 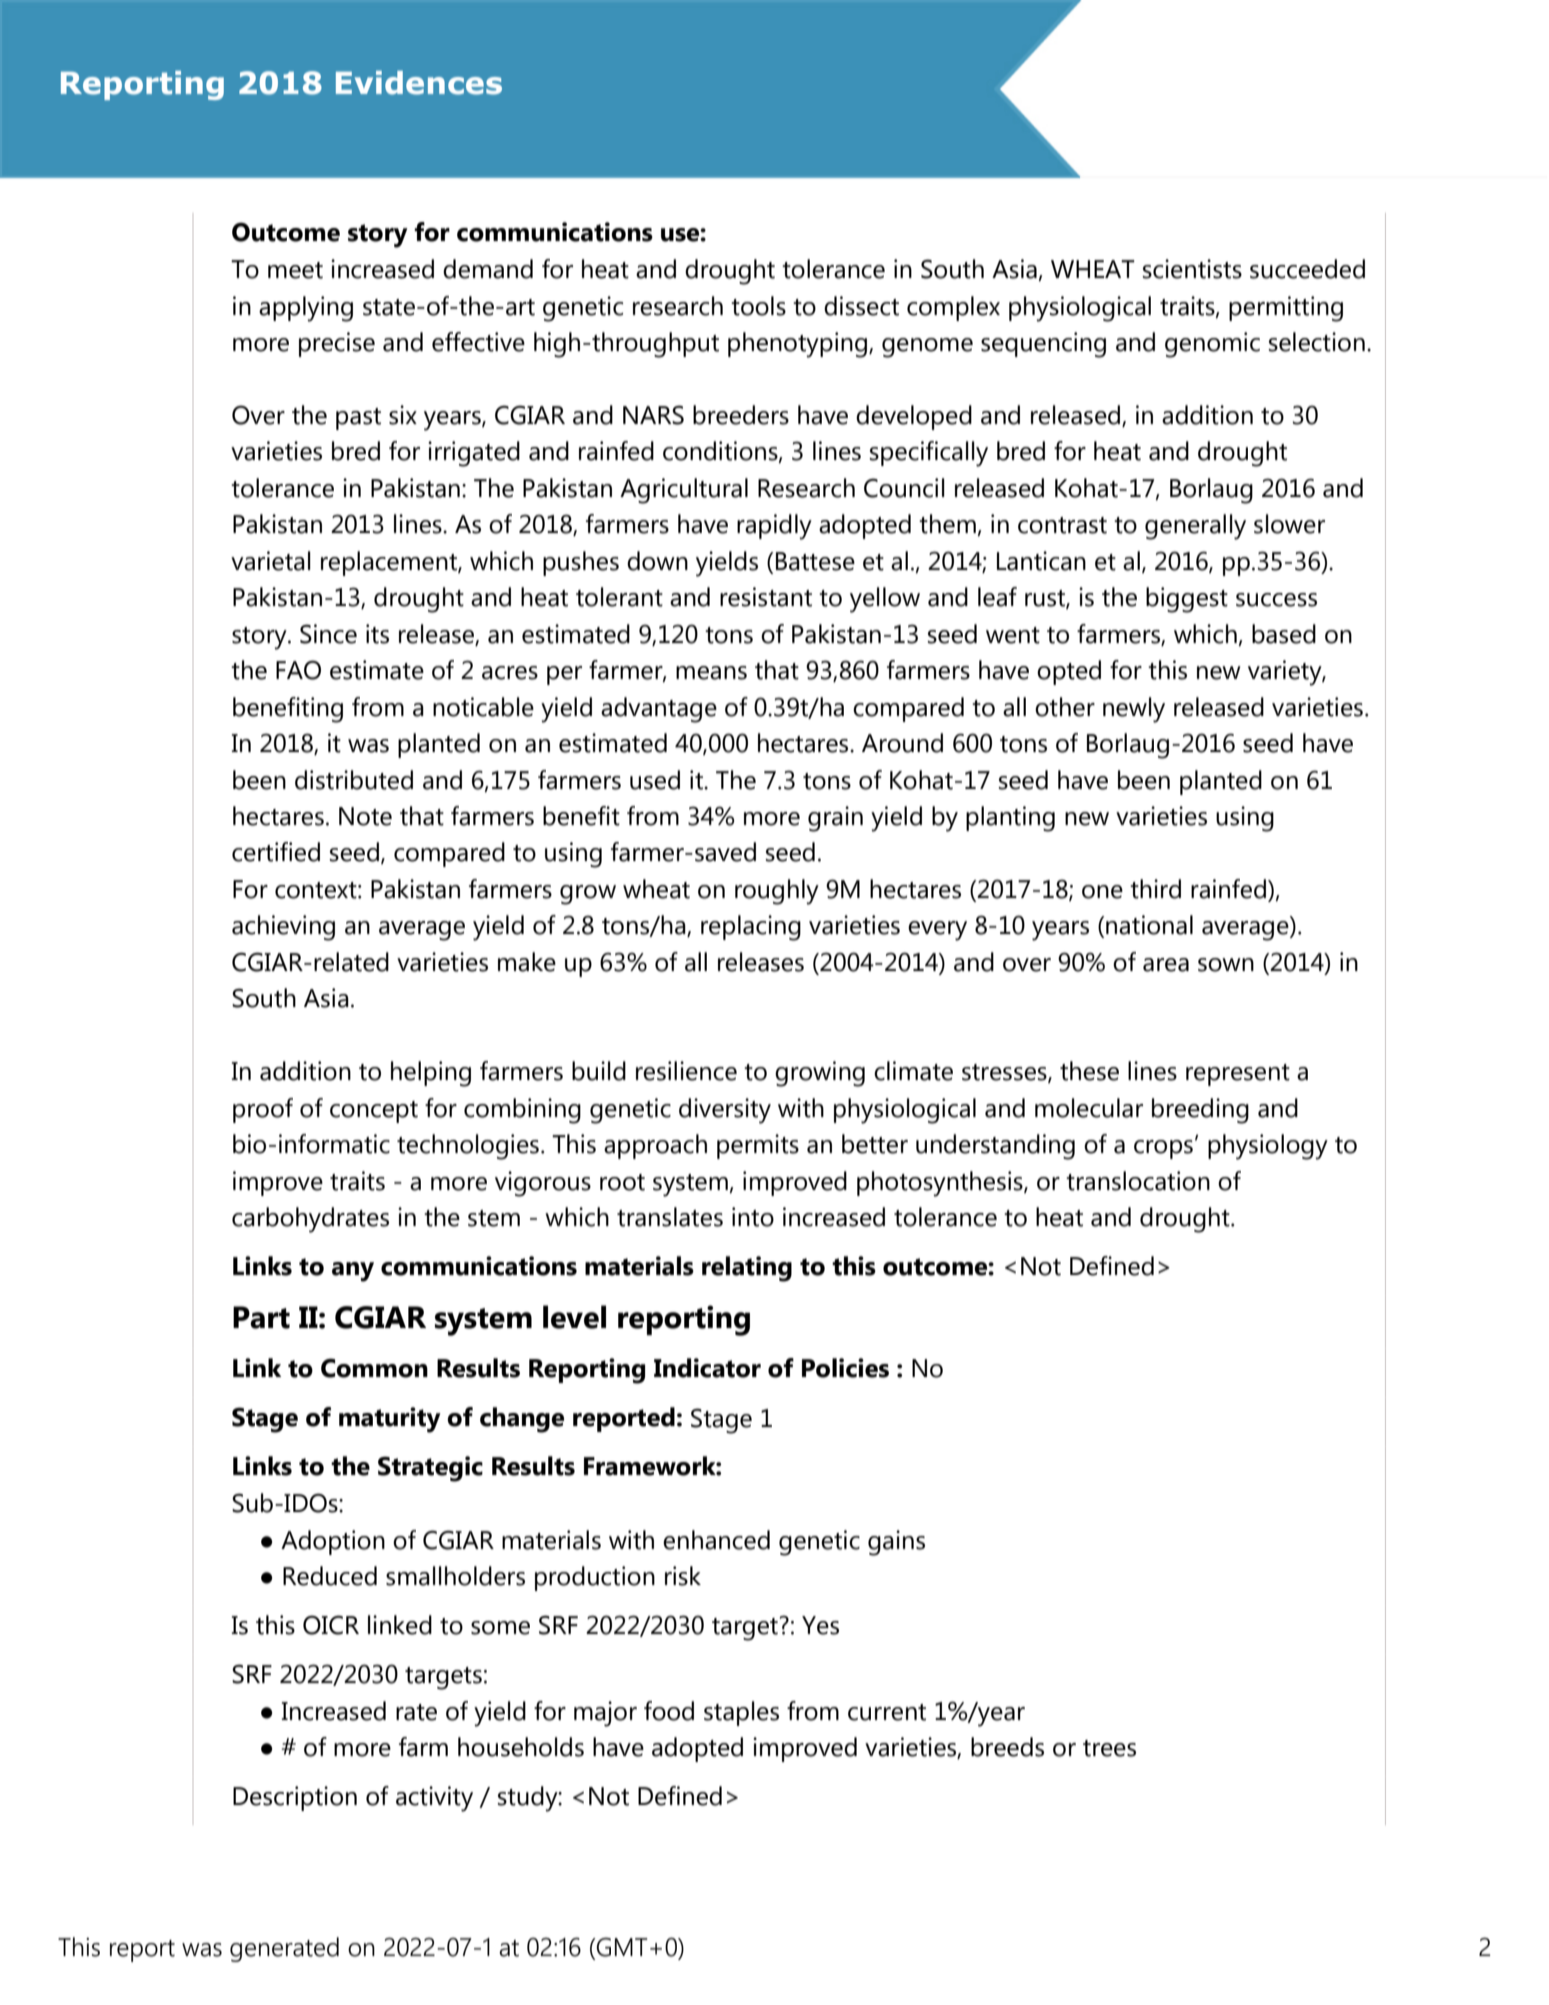 What do you see at coordinates (741, 1713) in the page?
I see `staples` at bounding box center [741, 1713].
